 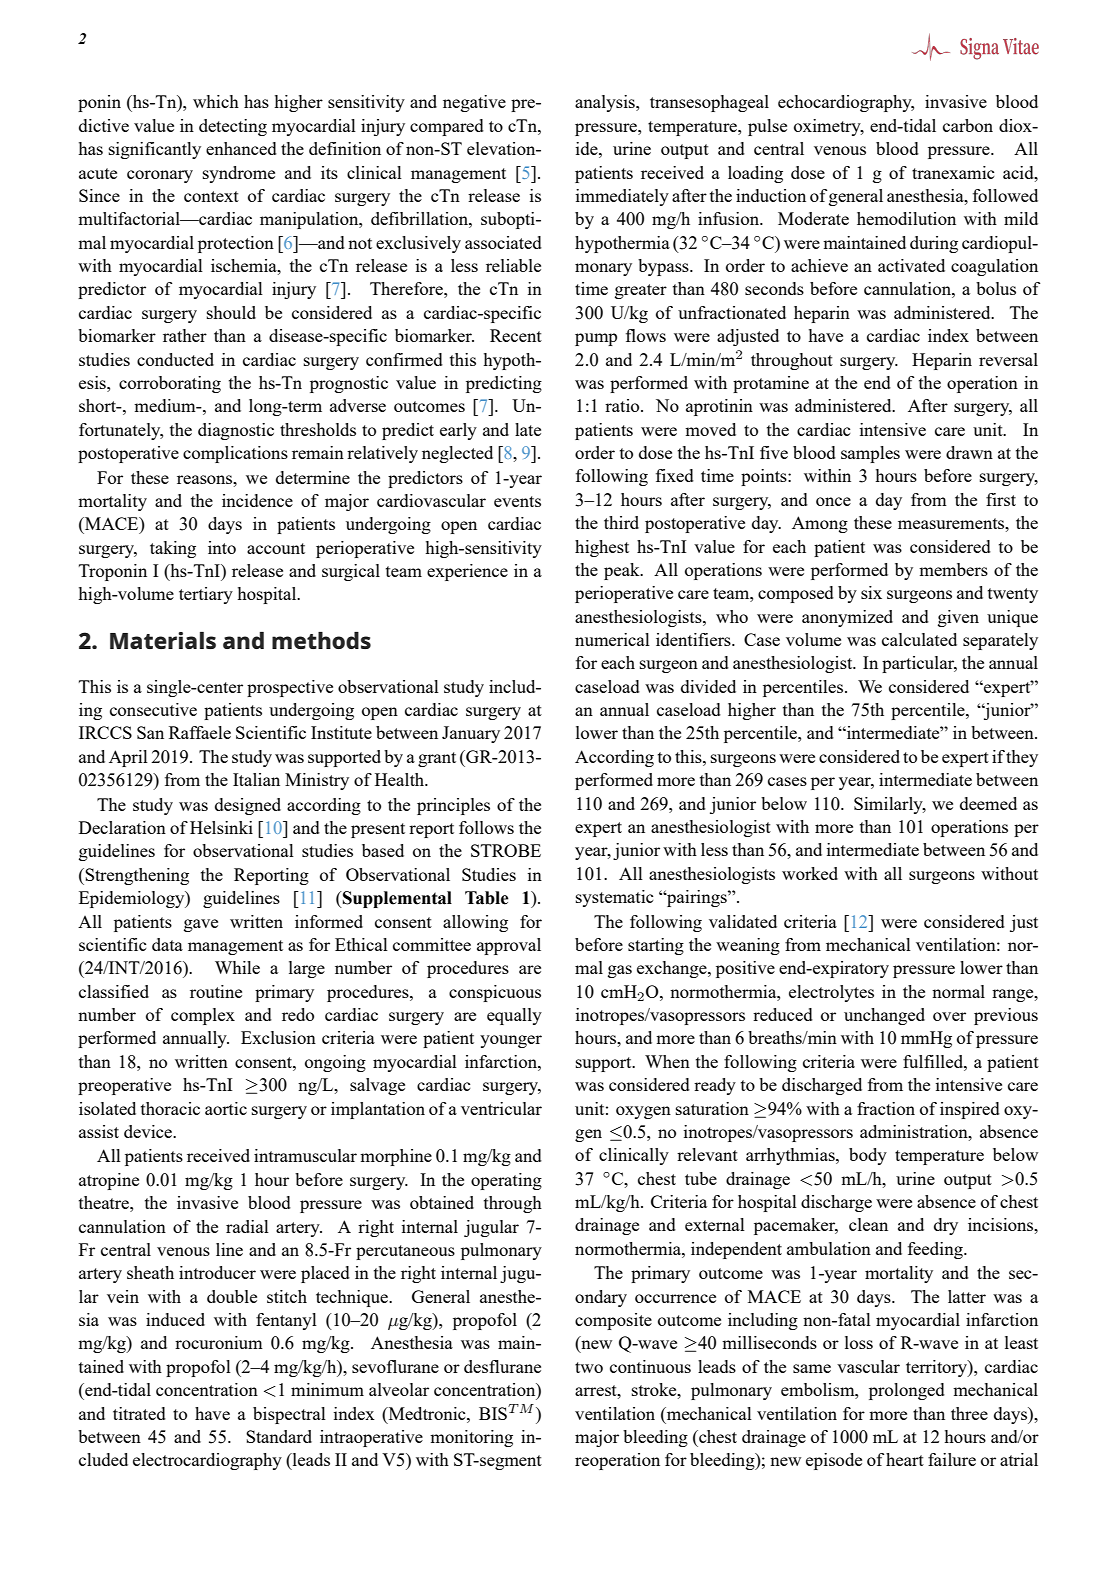 I want to click on peak, so click(x=623, y=571).
